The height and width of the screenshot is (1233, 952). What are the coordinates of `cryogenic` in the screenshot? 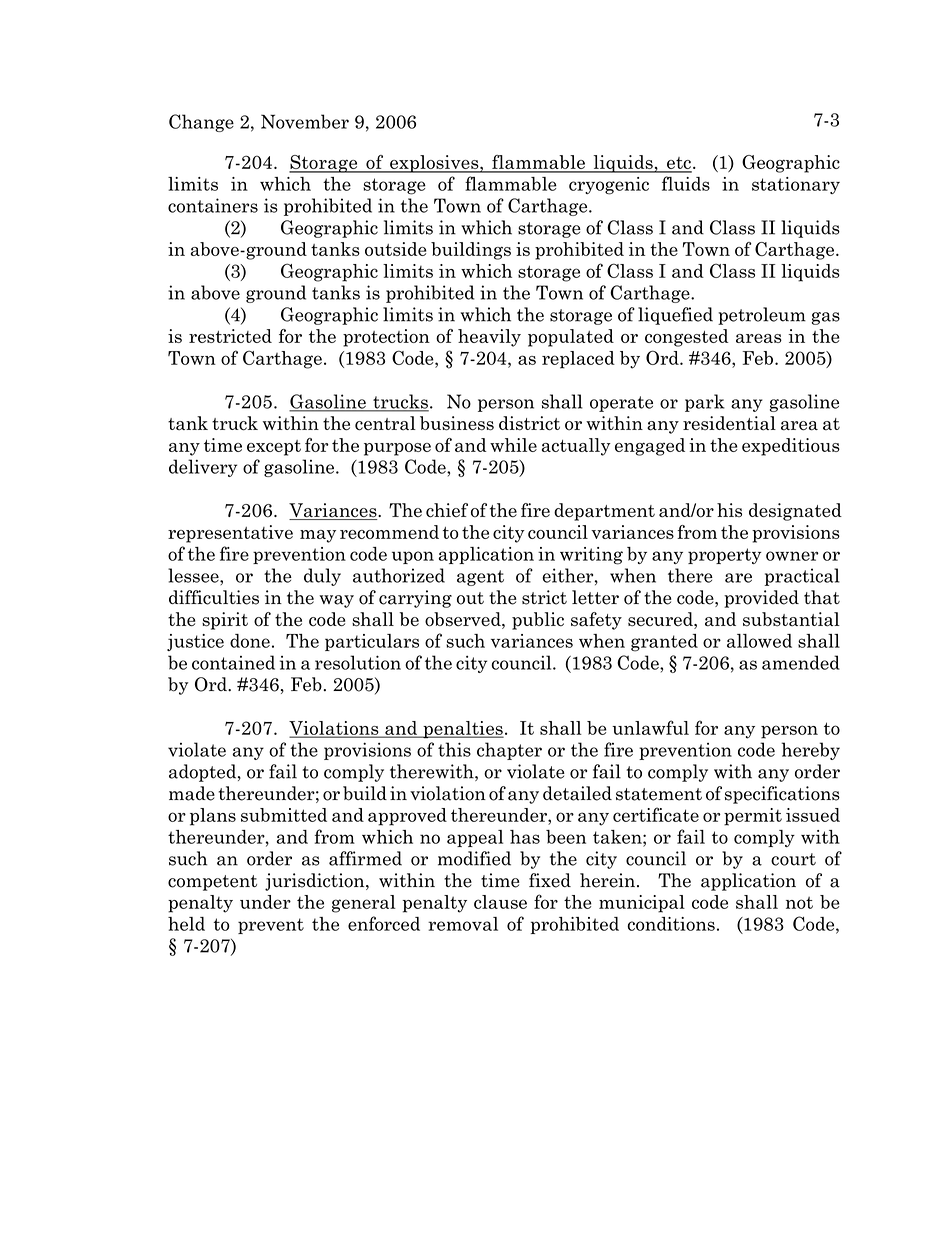 It's located at (609, 186).
